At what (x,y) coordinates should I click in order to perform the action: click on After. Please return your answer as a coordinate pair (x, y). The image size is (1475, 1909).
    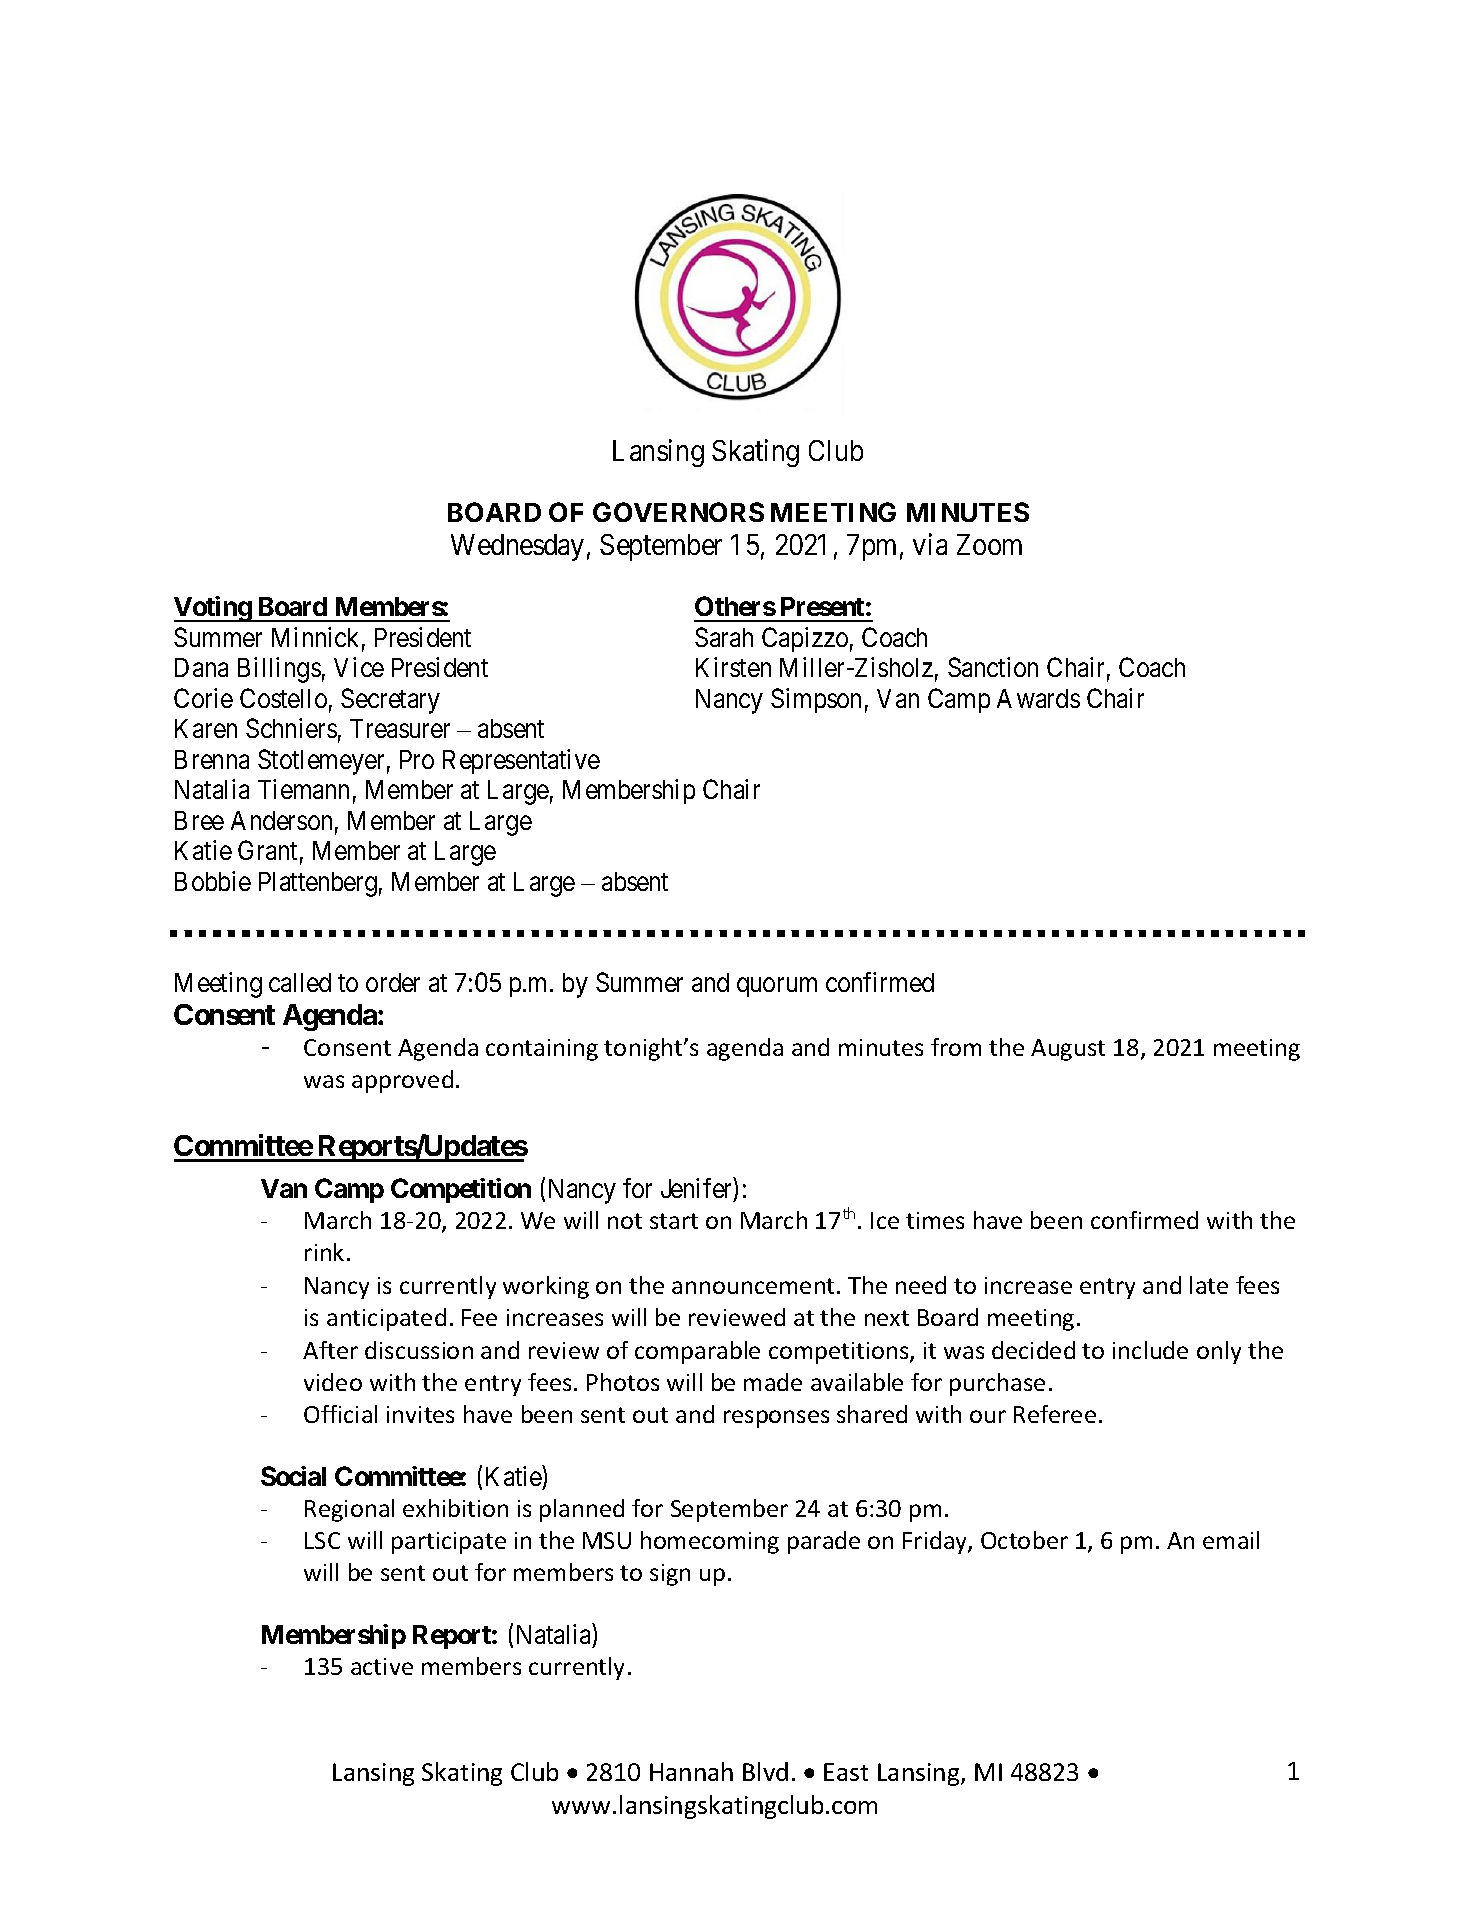
    Looking at the image, I should click on (330, 1350).
